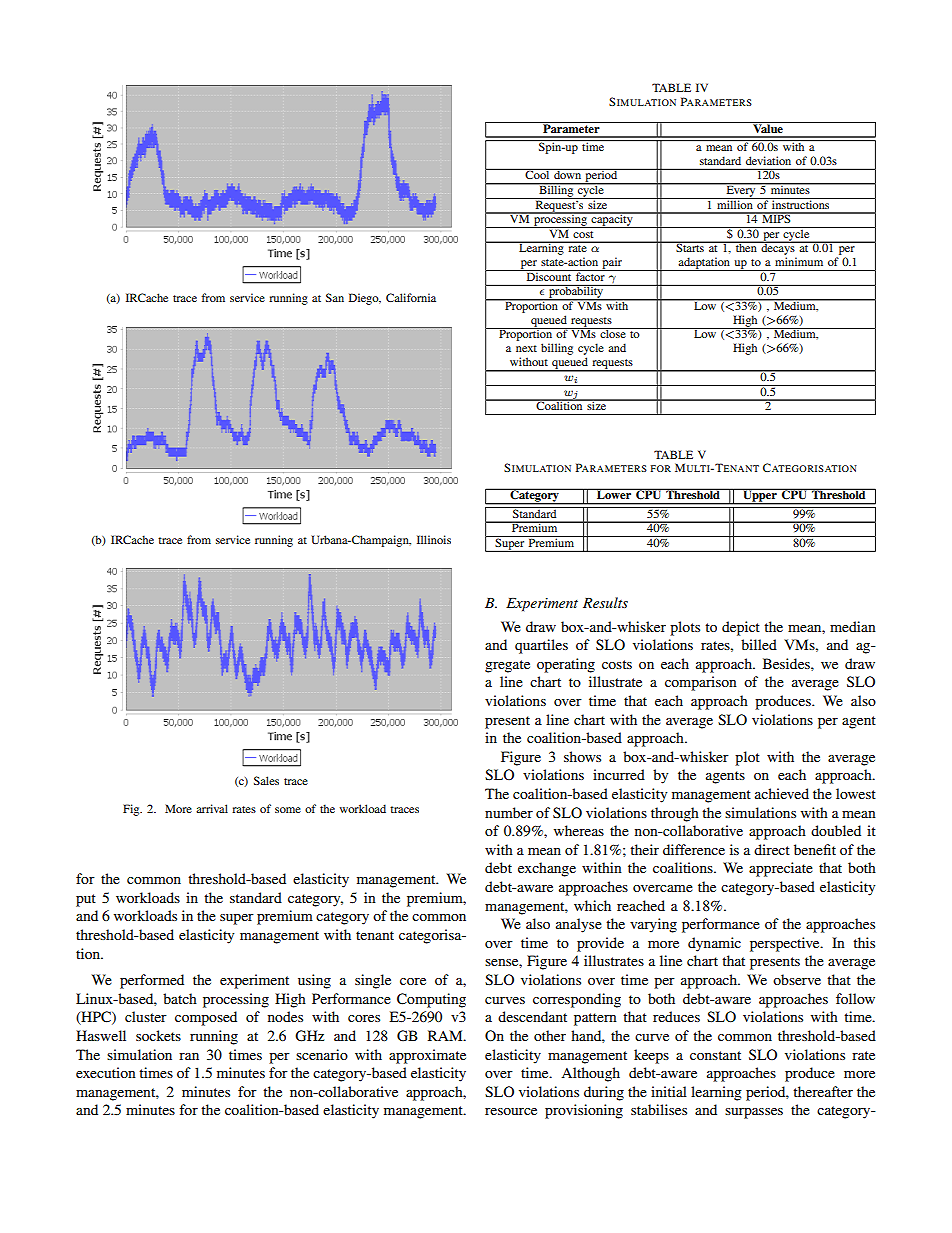 The image size is (952, 1233). I want to click on Value, so click(768, 127).
